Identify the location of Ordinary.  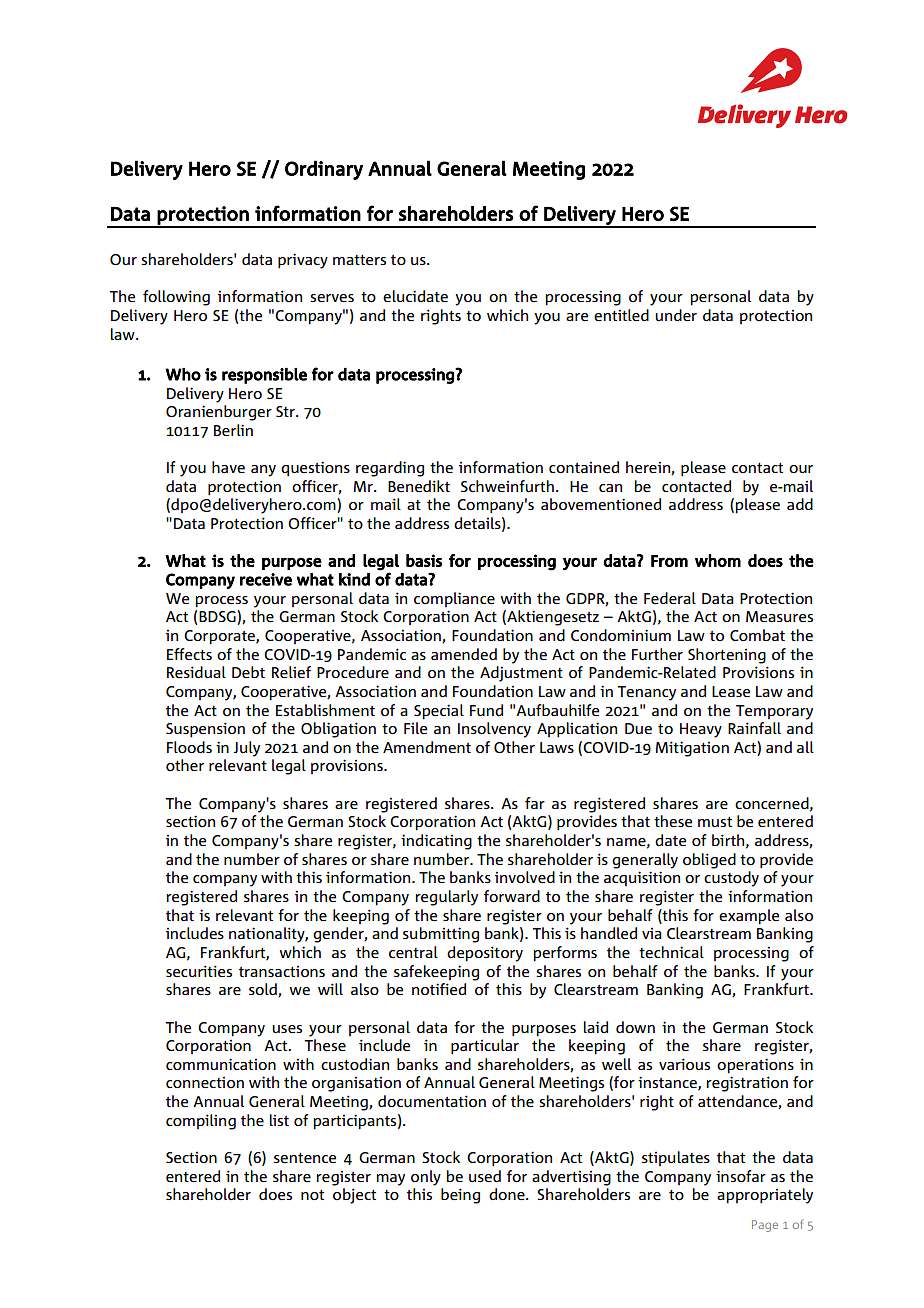
(324, 170).
